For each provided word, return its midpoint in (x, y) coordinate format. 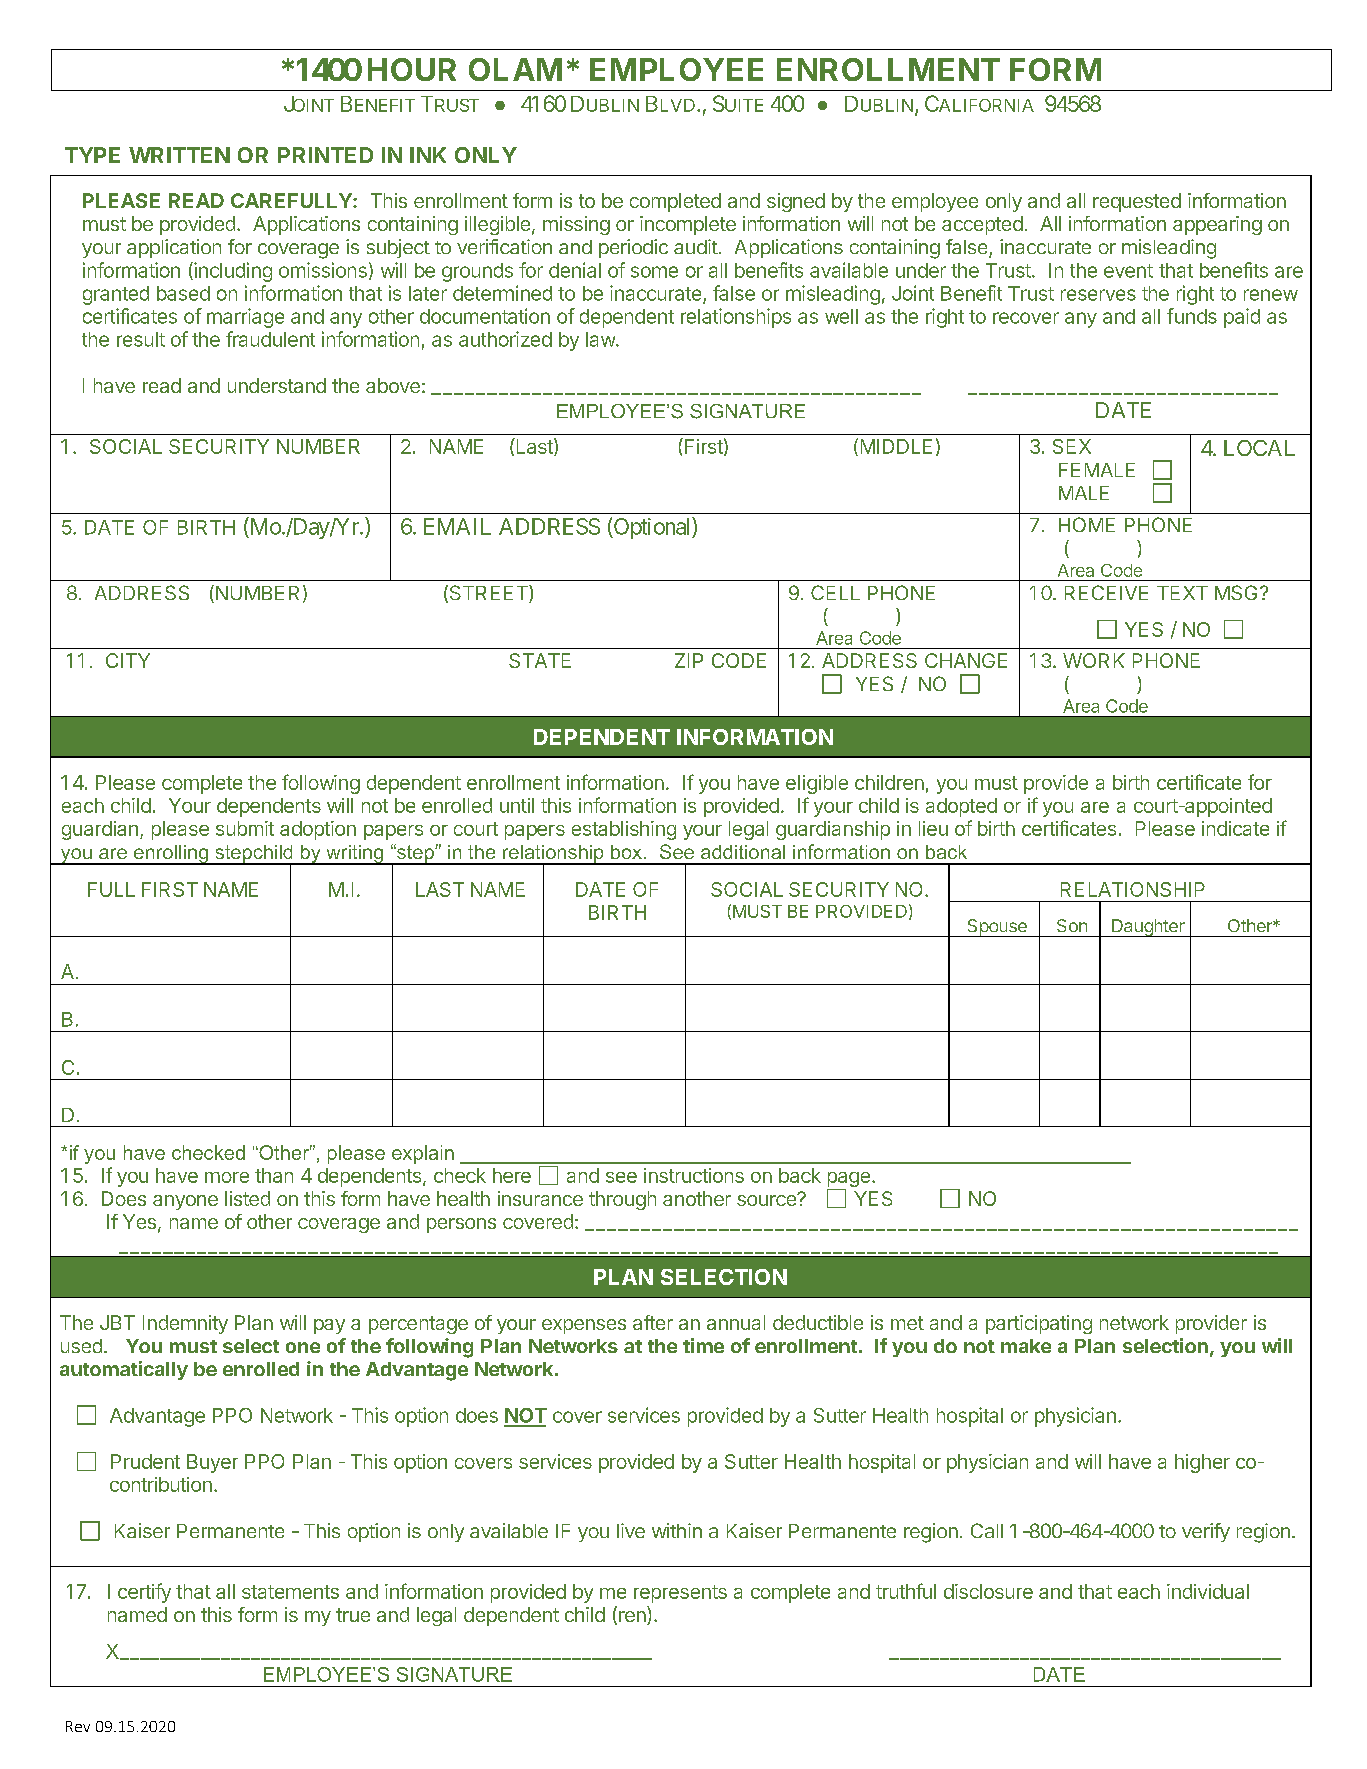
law (601, 339)
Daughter (1148, 928)
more (227, 1177)
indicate (1235, 828)
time (703, 1345)
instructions (694, 1175)
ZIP (689, 660)
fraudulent (270, 339)
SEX (1072, 446)
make (1026, 1346)
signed (796, 202)
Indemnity (185, 1324)
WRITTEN (179, 155)
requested (1137, 202)
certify (144, 1593)
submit (245, 828)
